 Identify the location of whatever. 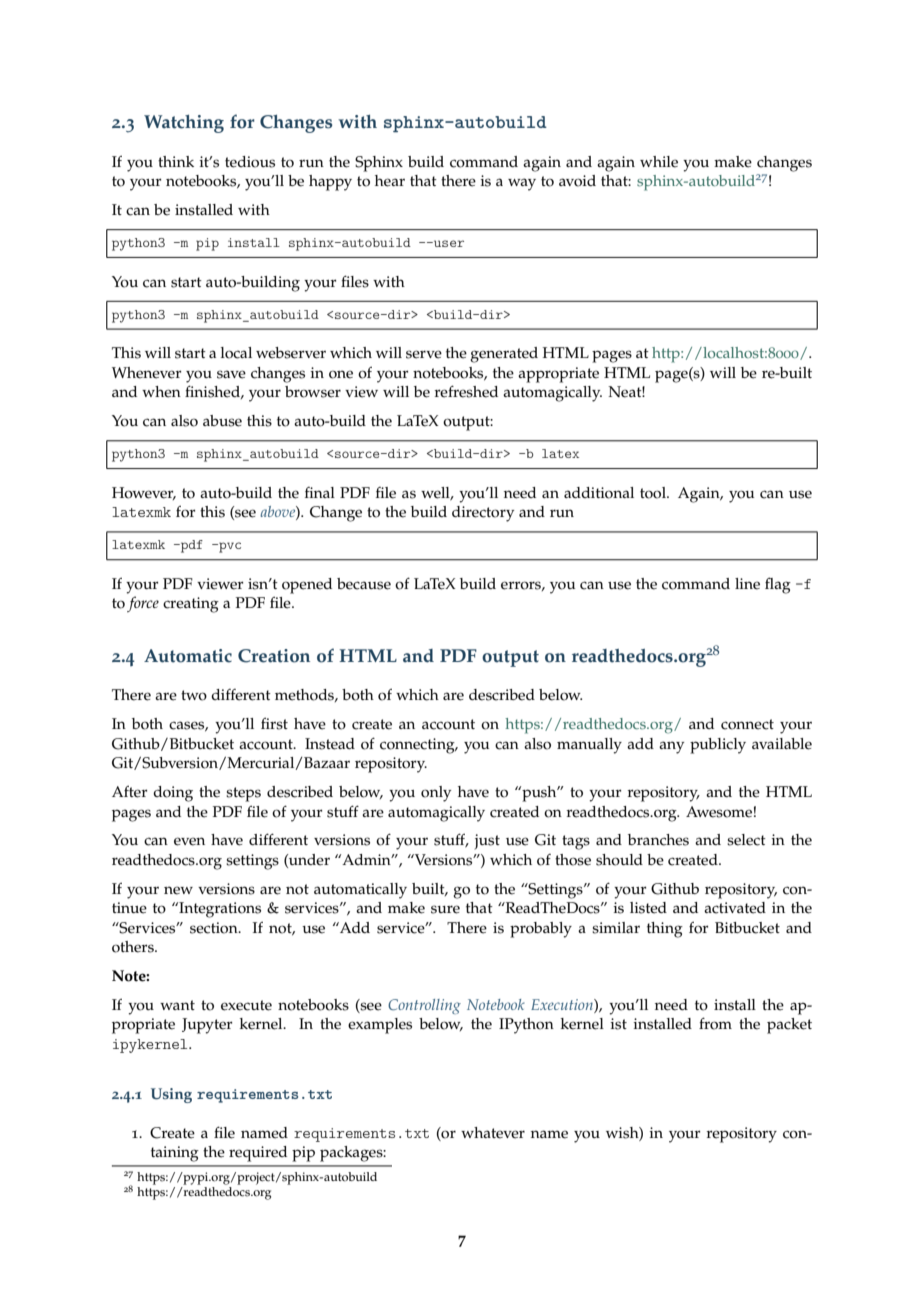
(493, 1133).
